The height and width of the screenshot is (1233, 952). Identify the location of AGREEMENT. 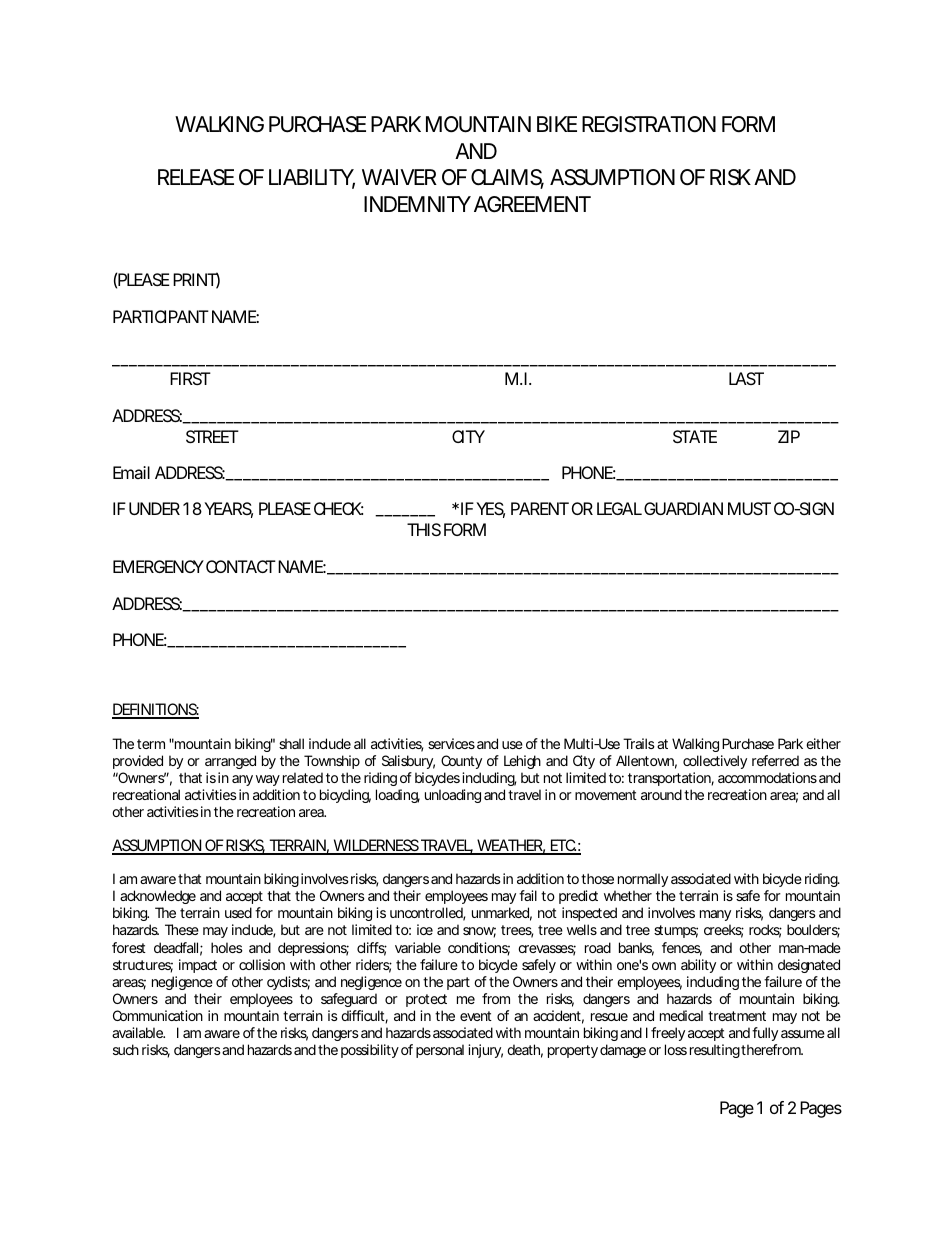
(530, 204).
